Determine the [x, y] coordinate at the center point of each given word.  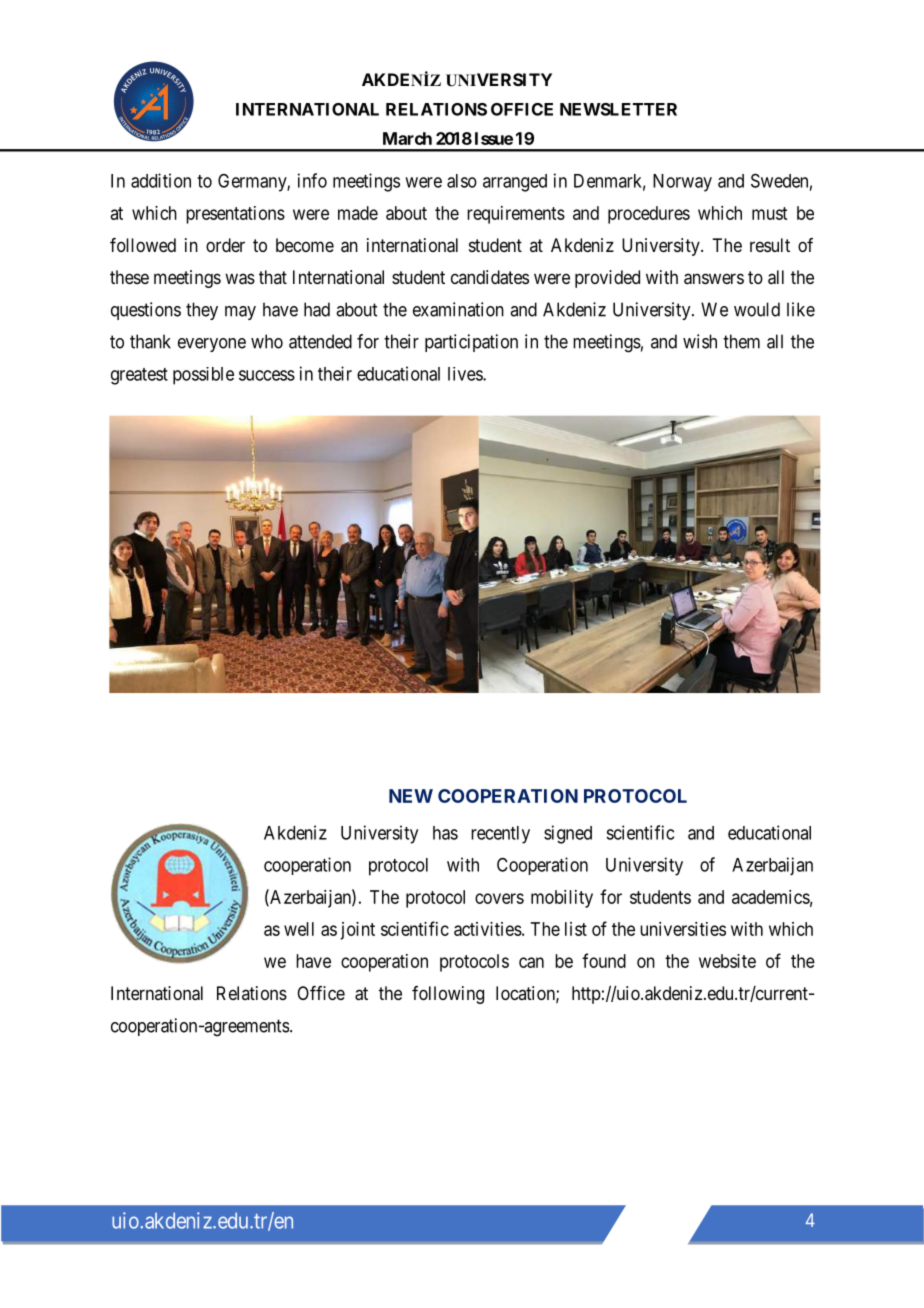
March [407, 138]
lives [466, 374]
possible [203, 376]
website [727, 961]
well [299, 929]
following [448, 995]
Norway [682, 183]
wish [700, 341]
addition [161, 180]
